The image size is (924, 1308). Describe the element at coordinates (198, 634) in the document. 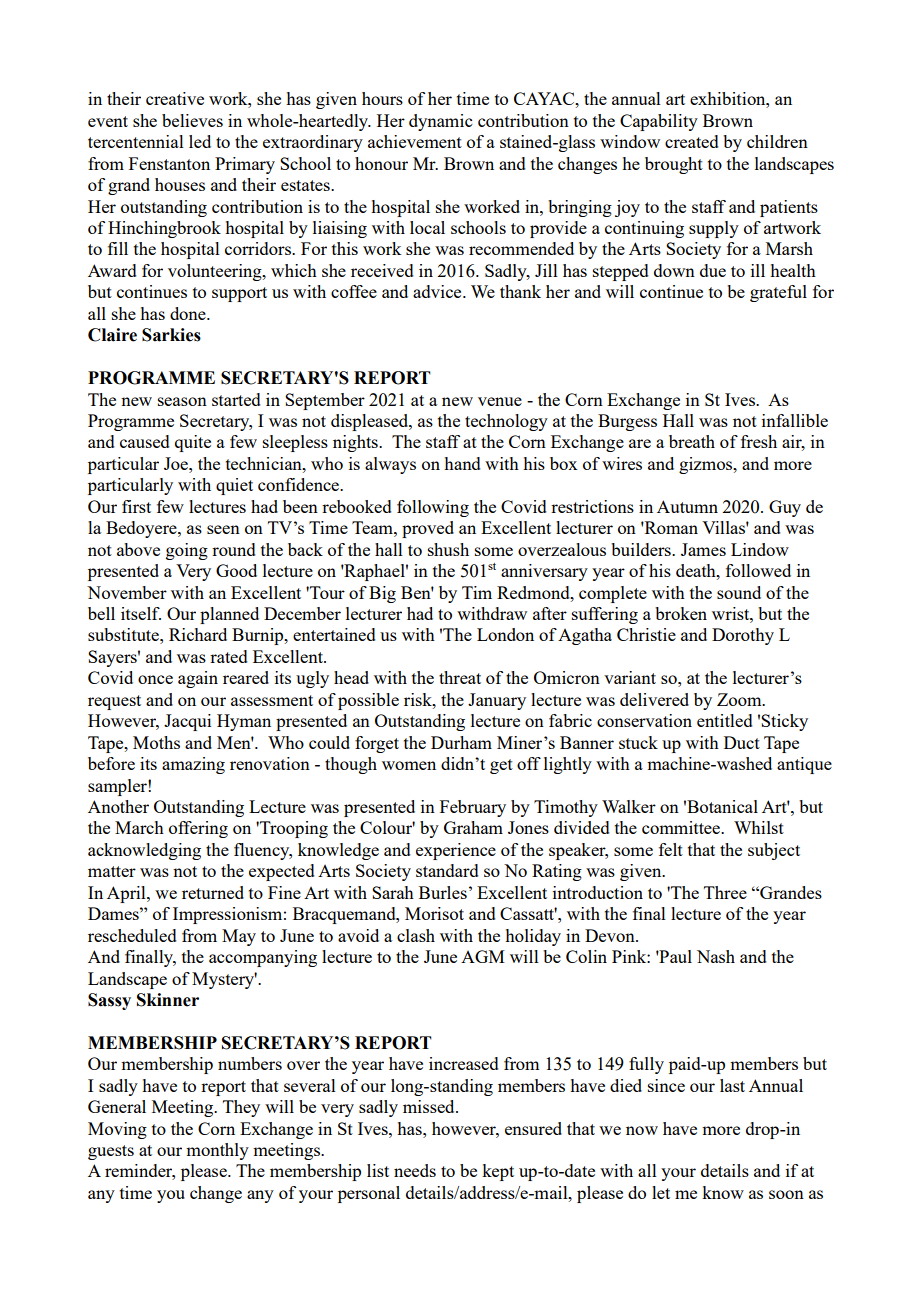

I see `Richard` at that location.
